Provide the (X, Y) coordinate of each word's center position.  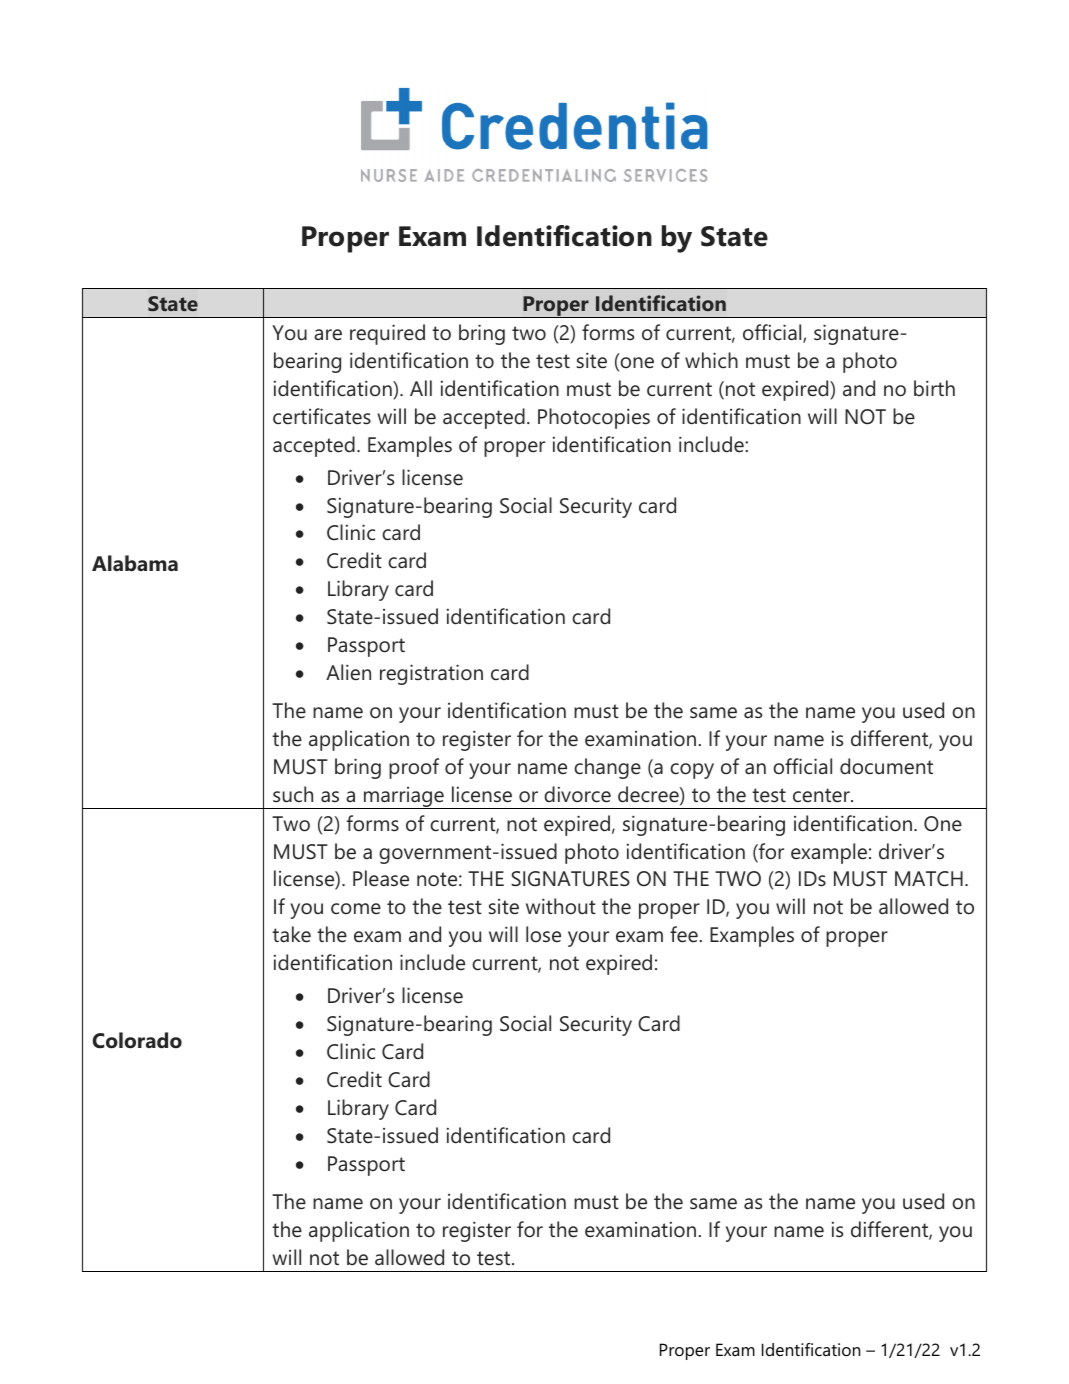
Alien (348, 672)
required (387, 334)
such (293, 794)
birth (934, 388)
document (886, 766)
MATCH (929, 879)
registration (431, 674)
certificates (322, 416)
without (561, 906)
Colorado (137, 1040)
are (328, 335)
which (711, 360)
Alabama (135, 563)
